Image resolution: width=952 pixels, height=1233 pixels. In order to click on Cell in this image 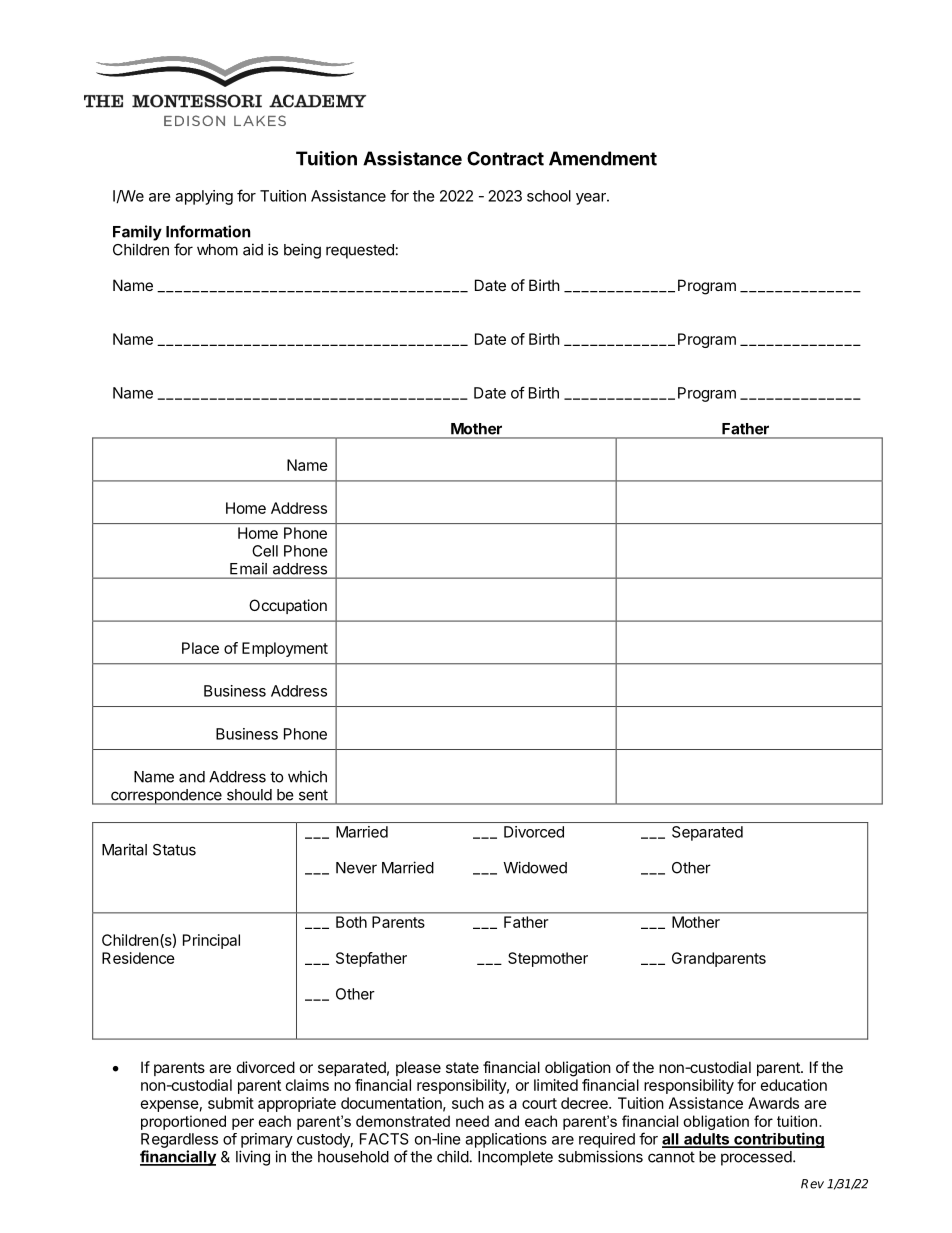, I will do `click(265, 551)`.
